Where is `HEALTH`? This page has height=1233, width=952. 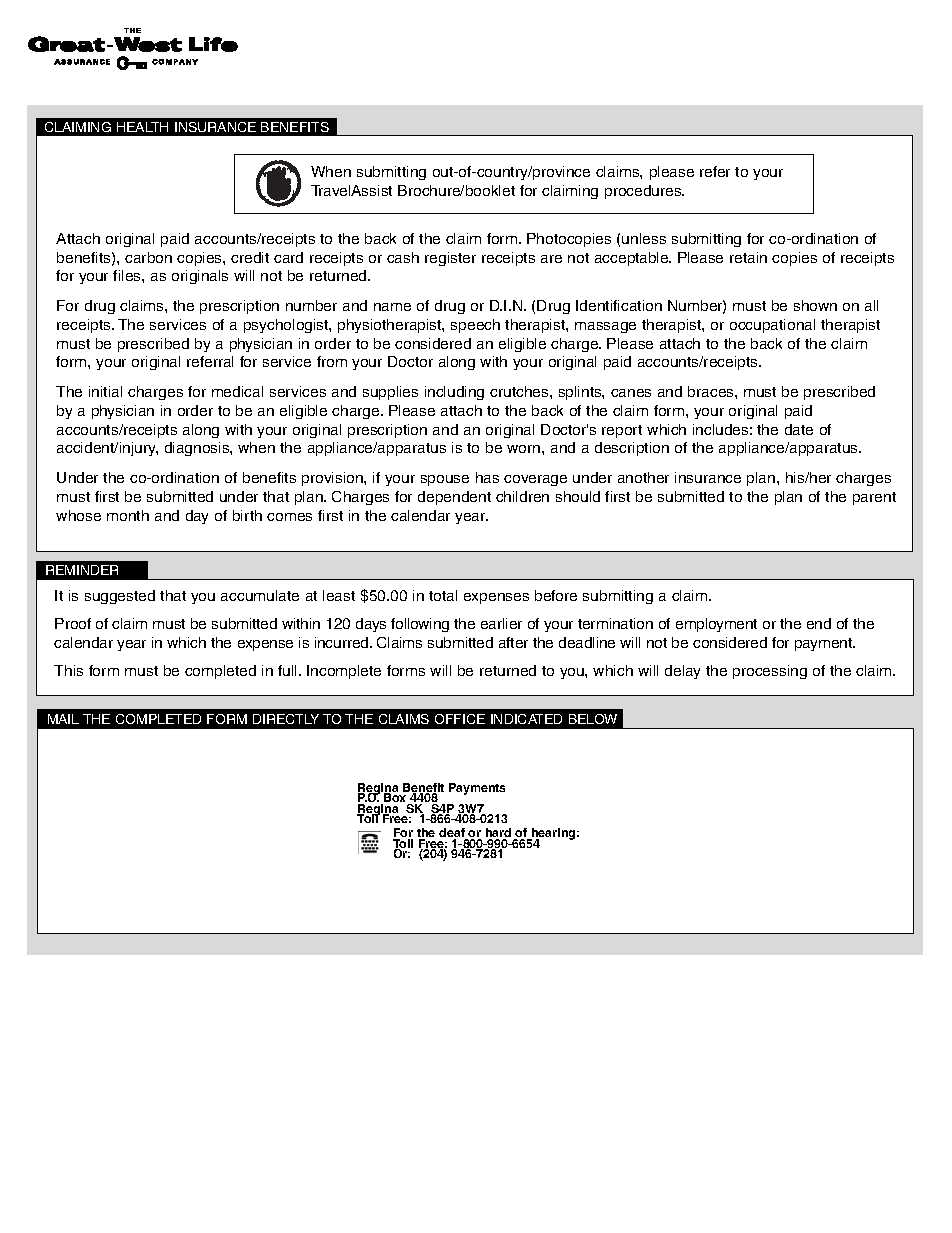
HEALTH is located at coordinates (142, 127).
